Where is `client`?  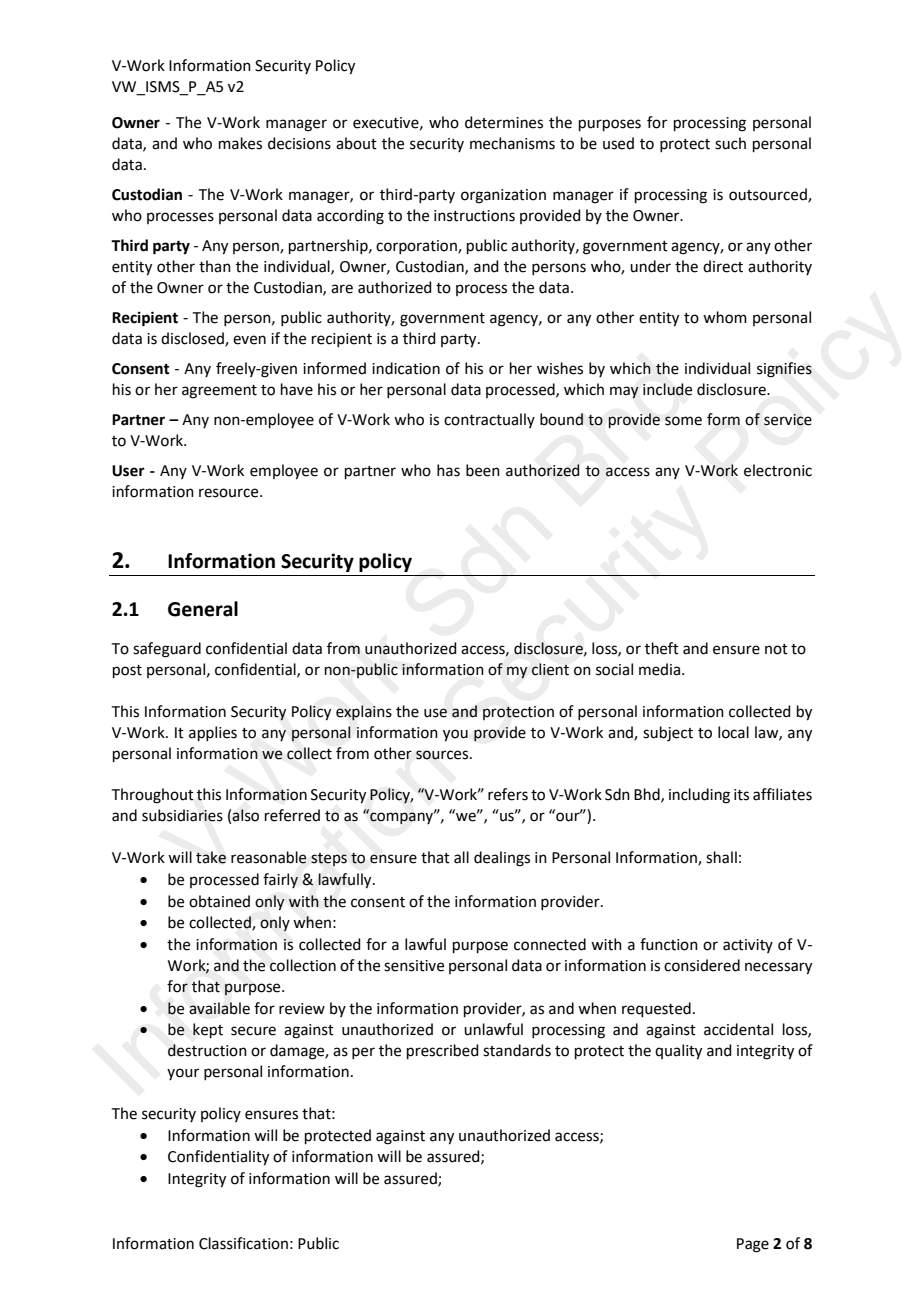
client is located at coordinates (550, 669).
